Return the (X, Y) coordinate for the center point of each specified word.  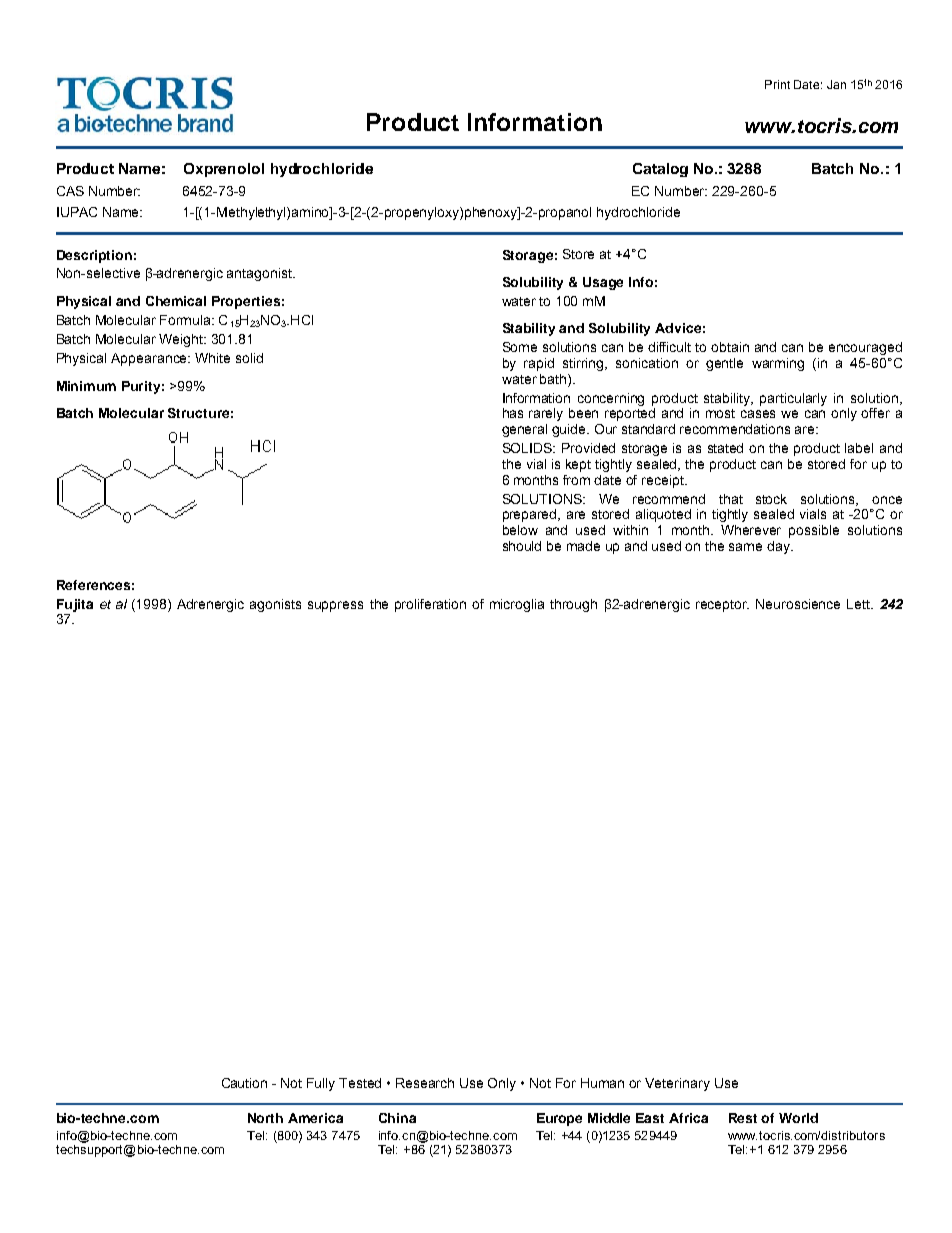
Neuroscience (798, 604)
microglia (517, 605)
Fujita (75, 607)
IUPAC (77, 212)
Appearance (150, 359)
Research (425, 1083)
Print (777, 84)
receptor (722, 606)
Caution (244, 1083)
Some (520, 347)
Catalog (660, 170)
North (265, 1118)
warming (778, 364)
